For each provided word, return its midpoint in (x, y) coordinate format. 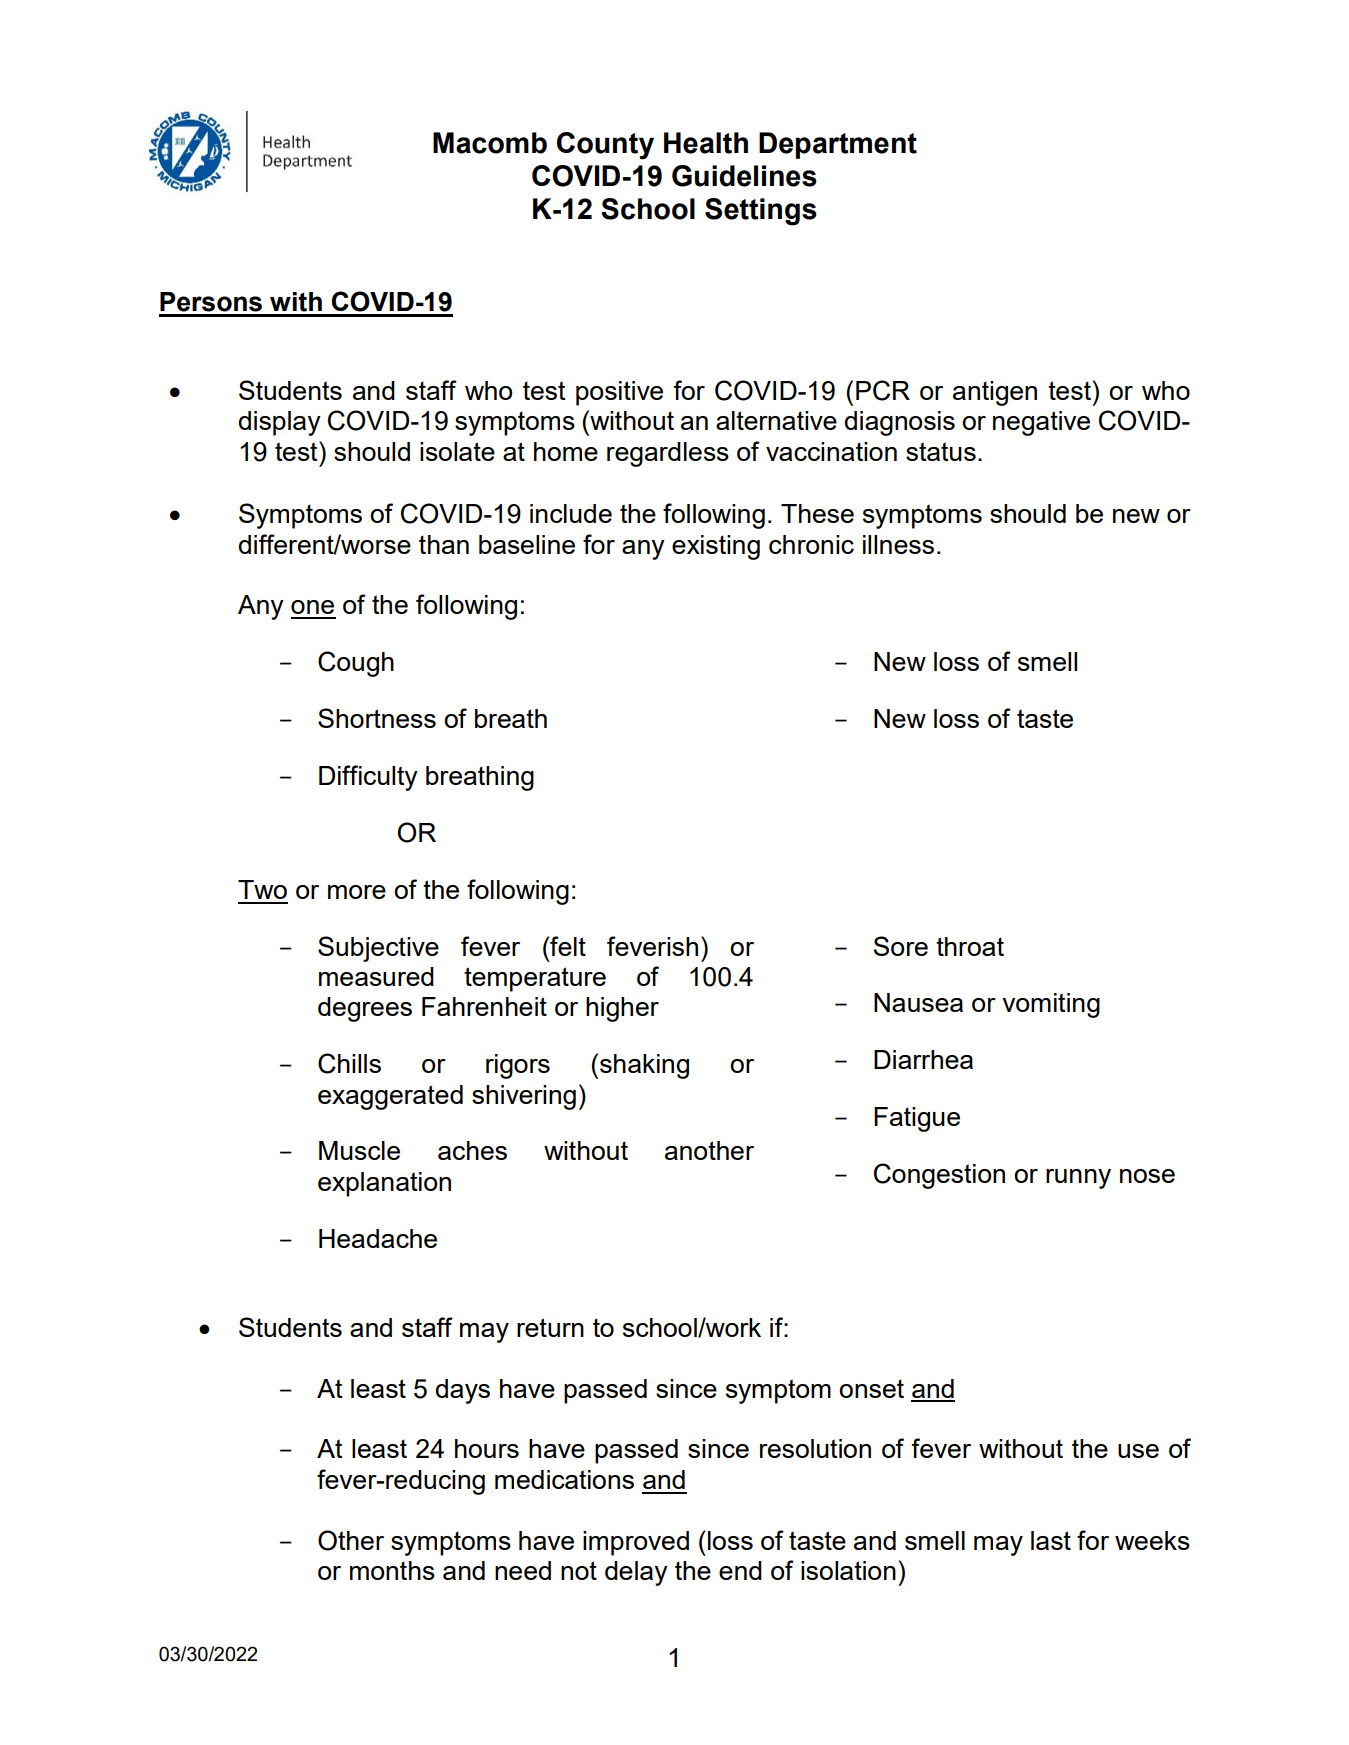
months (392, 1570)
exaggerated (390, 1097)
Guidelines (744, 176)
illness (898, 544)
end (740, 1570)
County (605, 146)
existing (716, 547)
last (1051, 1540)
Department (838, 145)
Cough (356, 664)
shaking (644, 1066)
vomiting (1051, 1005)
